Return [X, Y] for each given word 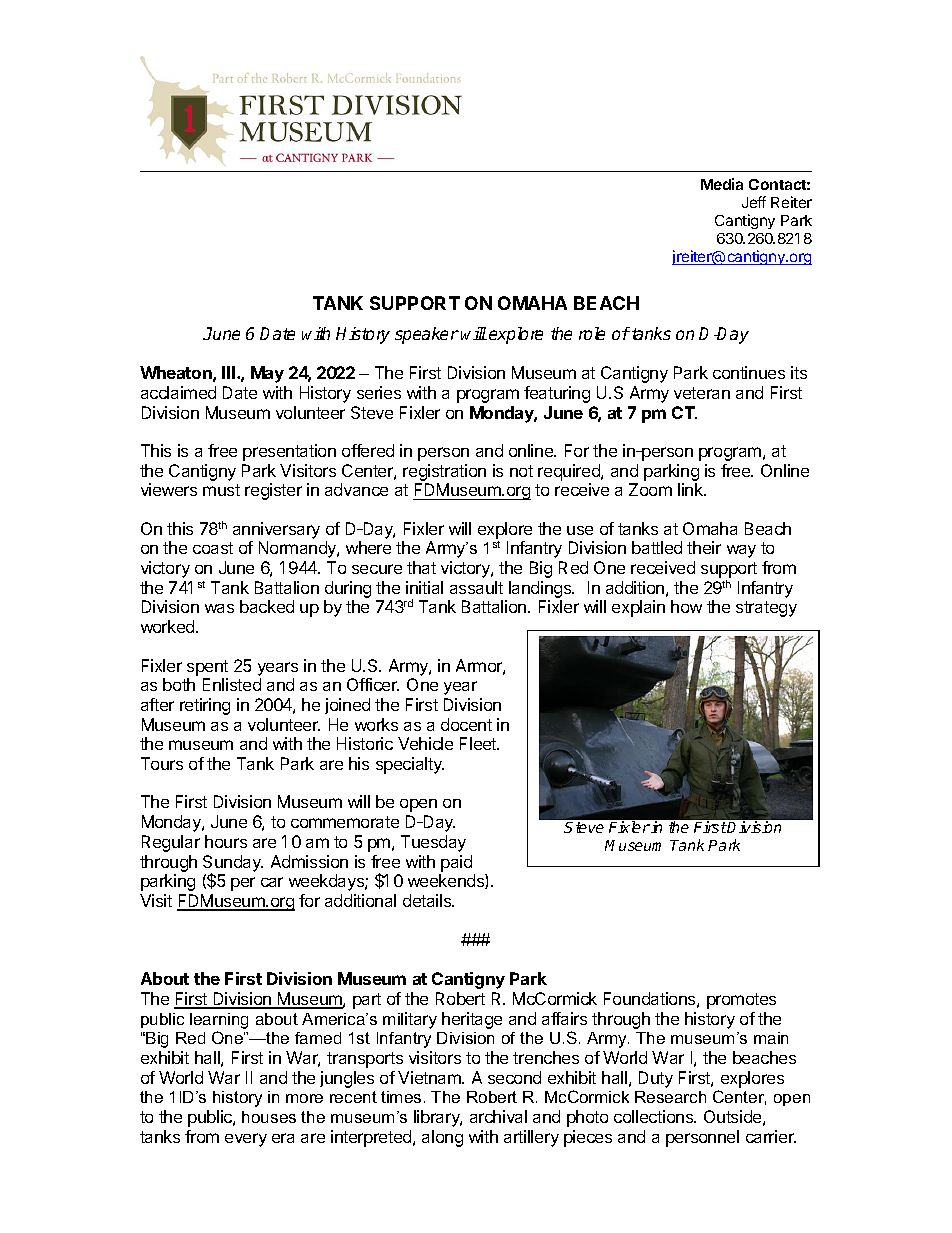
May [267, 374]
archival [498, 1116]
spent [207, 668]
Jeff [754, 202]
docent [466, 724]
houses [269, 1117]
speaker [427, 335]
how [686, 606]
